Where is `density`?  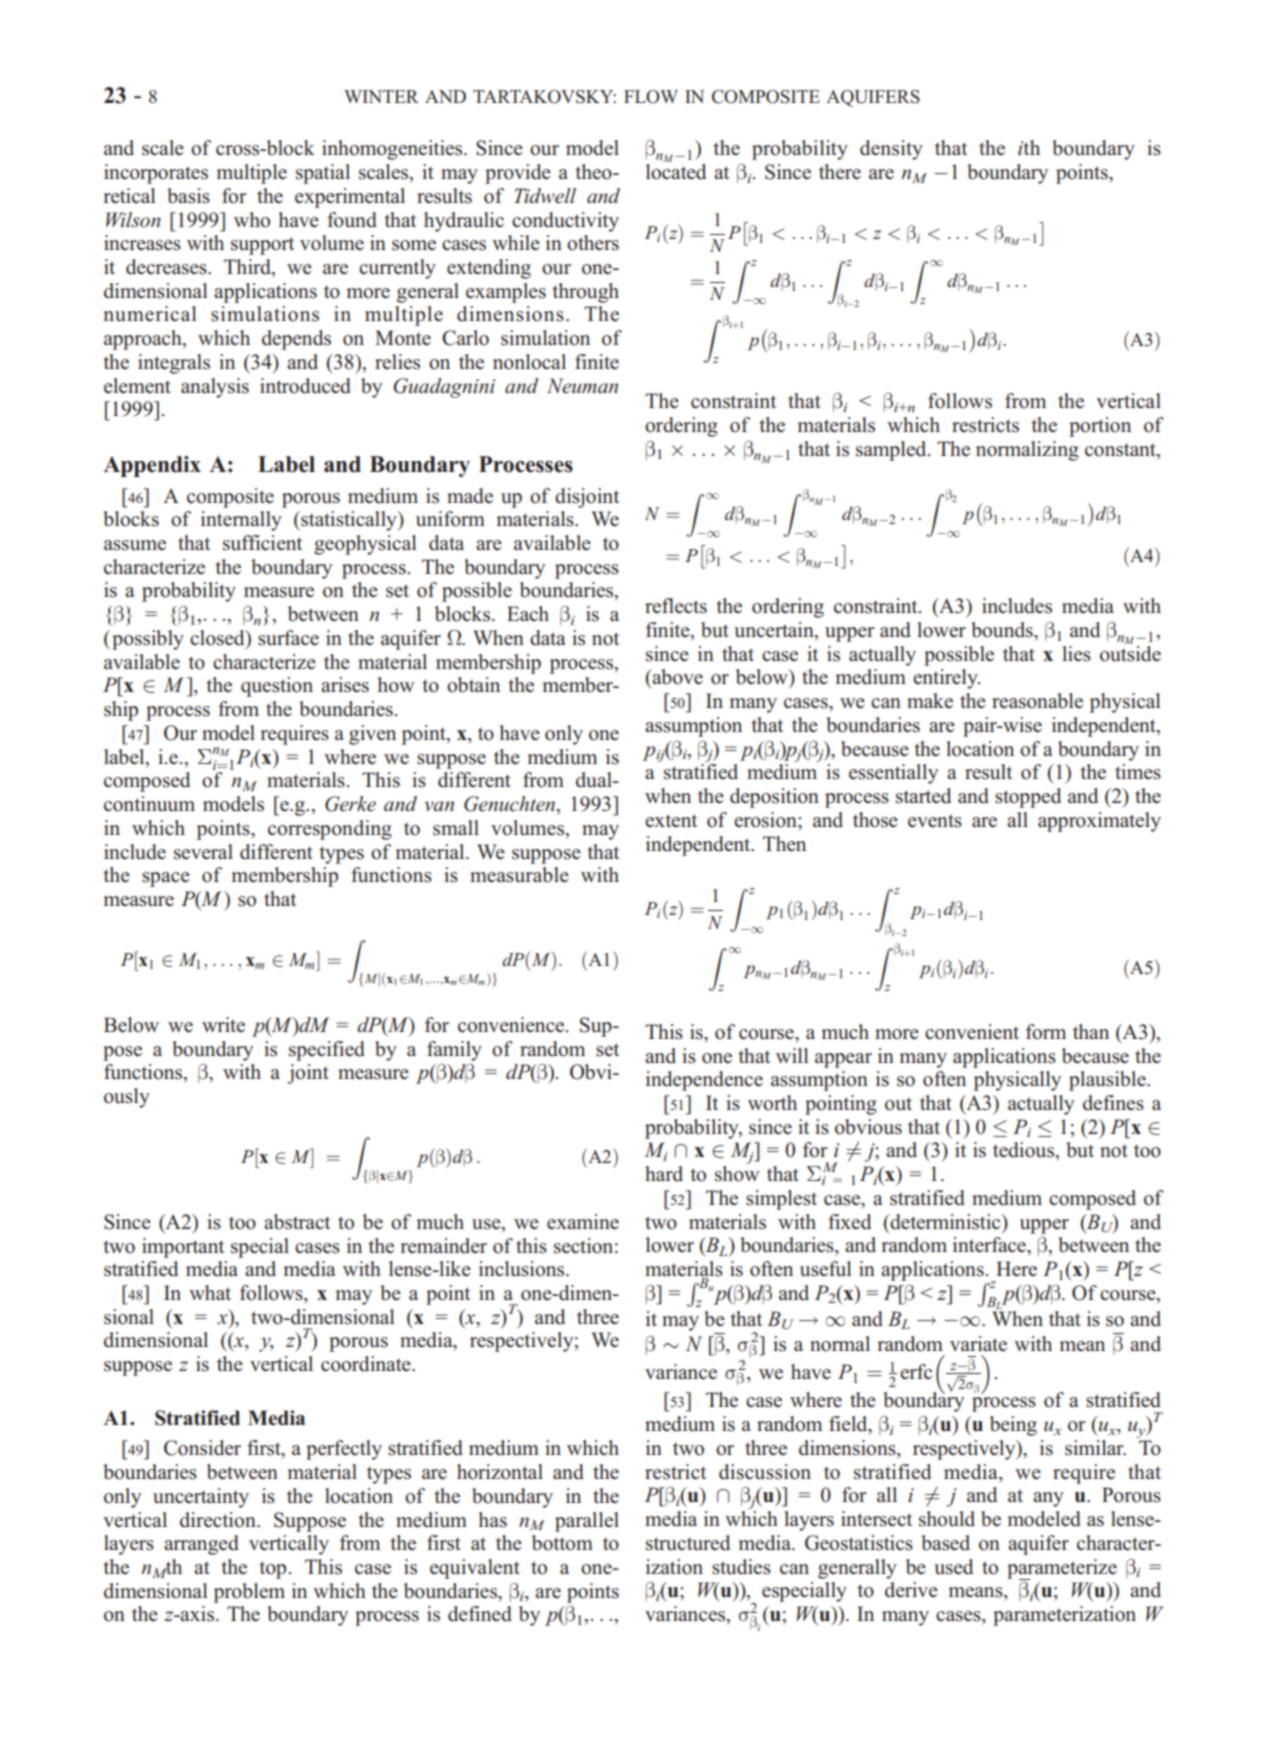 density is located at coordinates (891, 150).
